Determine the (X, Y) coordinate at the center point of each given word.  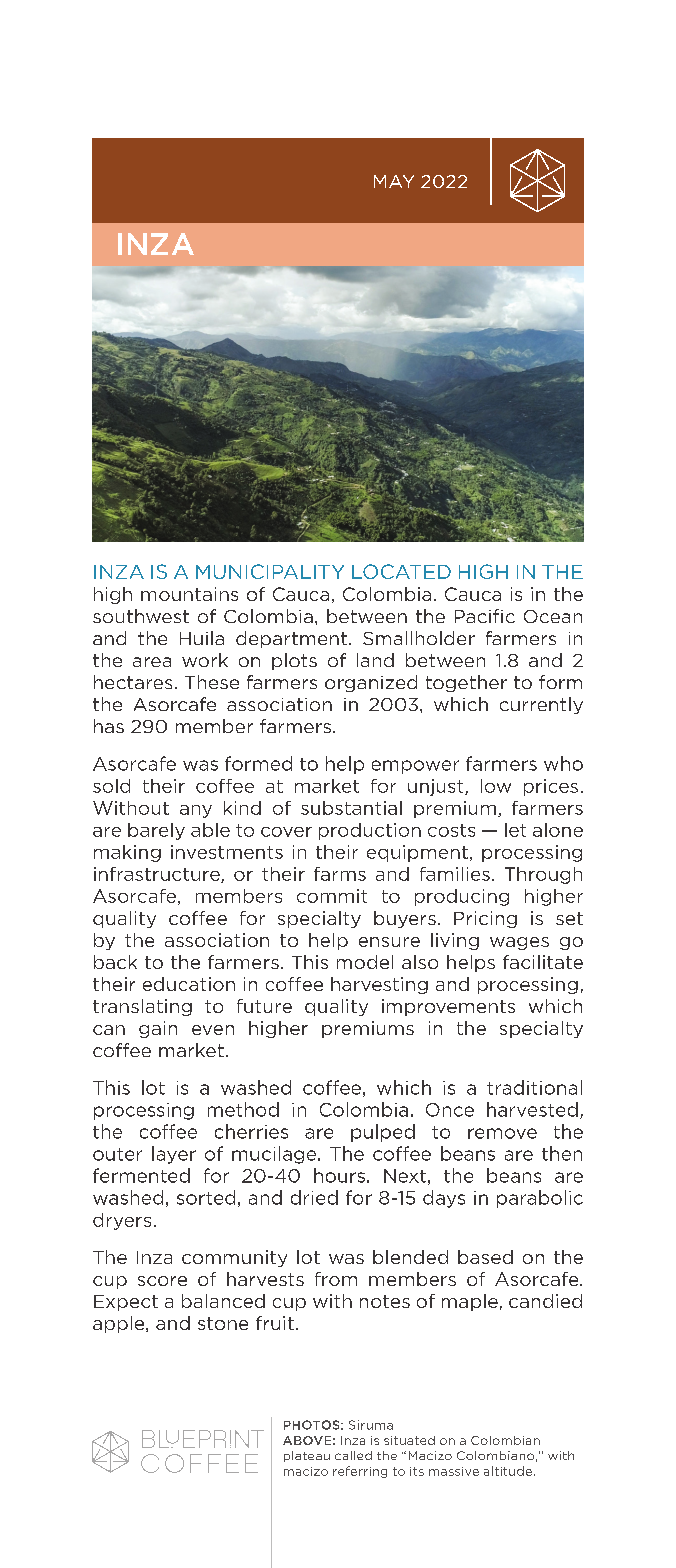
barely (156, 831)
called (353, 1455)
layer (174, 1155)
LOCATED (401, 571)
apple (120, 1324)
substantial (351, 808)
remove (502, 1133)
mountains (189, 594)
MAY (394, 181)
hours (339, 1175)
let (515, 830)
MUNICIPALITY (270, 571)
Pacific (485, 616)
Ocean (553, 616)
